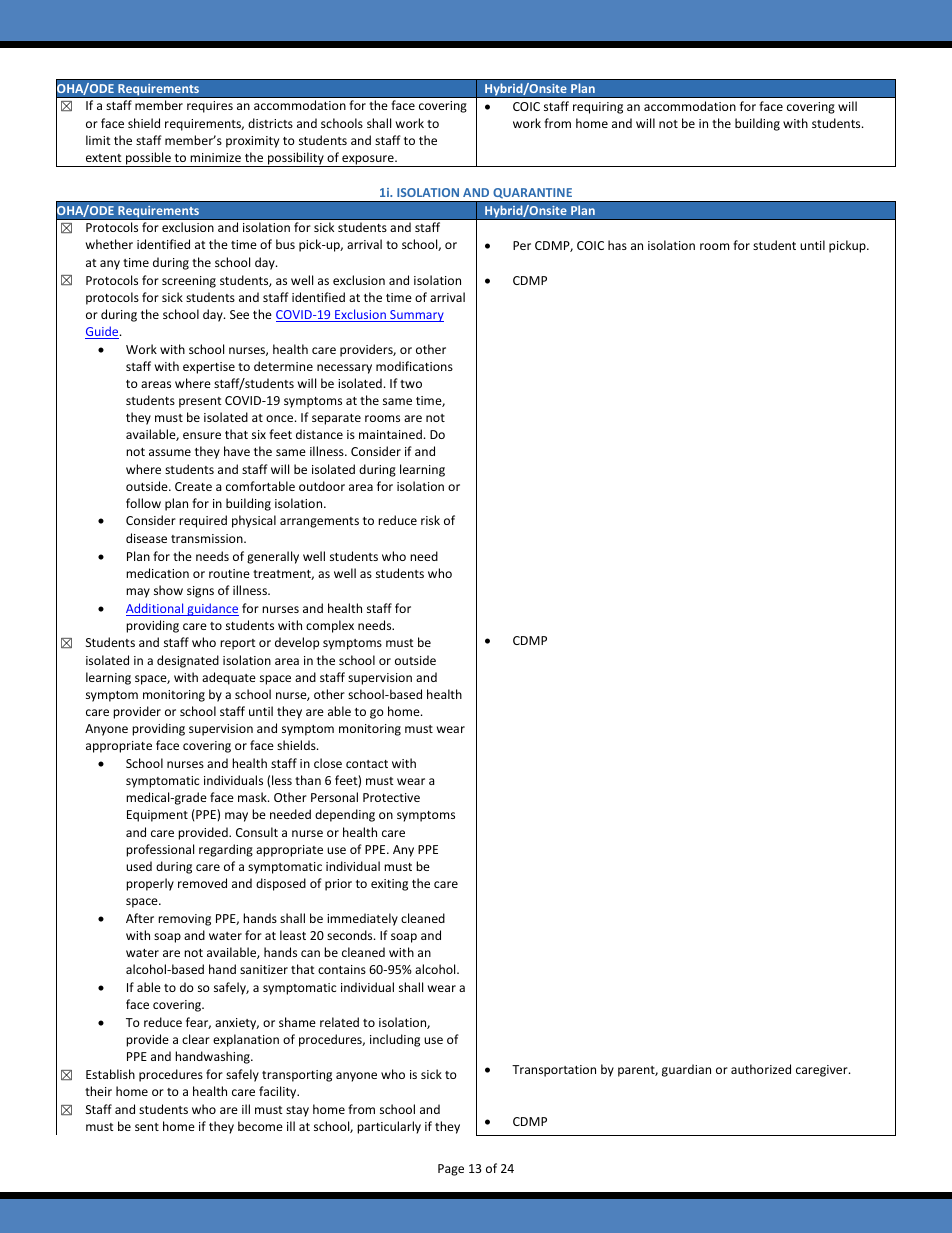 The width and height of the document is (952, 1233). What do you see at coordinates (296, 159) in the document?
I see `possibility` at bounding box center [296, 159].
